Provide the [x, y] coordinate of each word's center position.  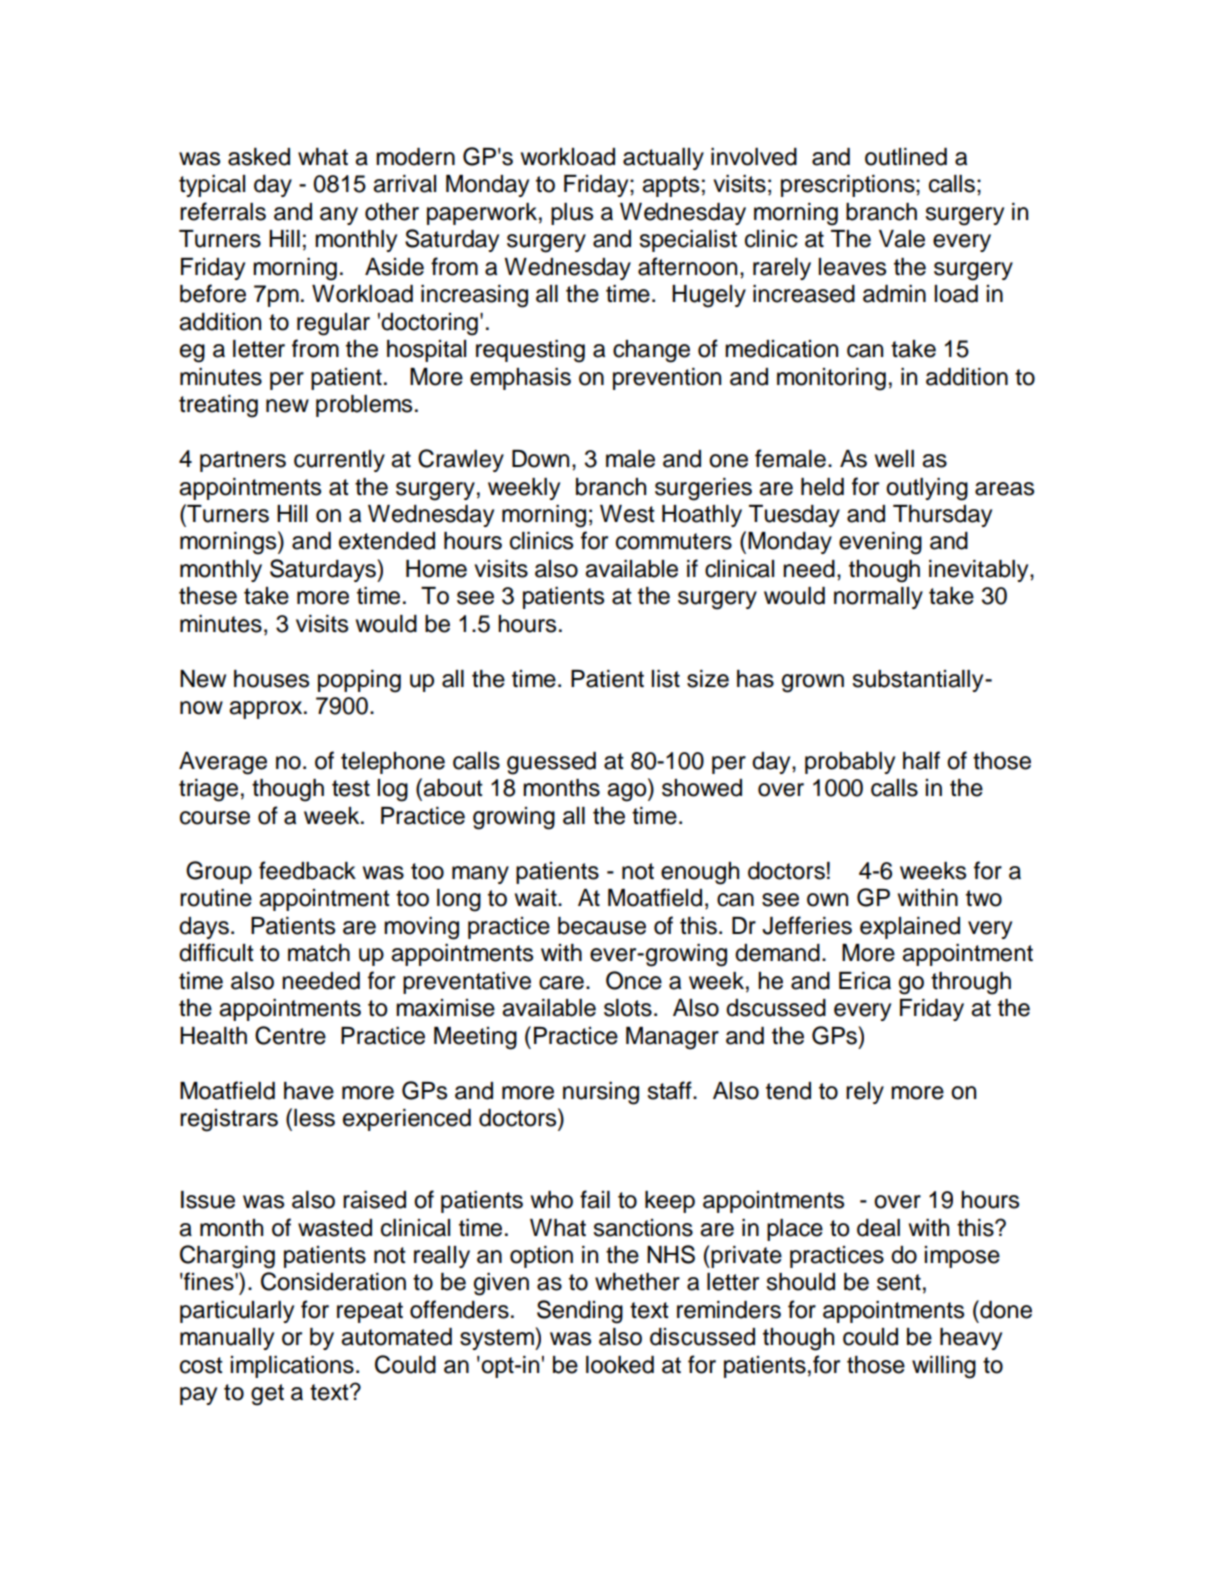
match [319, 953]
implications [292, 1367]
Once [634, 980]
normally [878, 598]
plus [572, 214]
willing [944, 1367]
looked [620, 1365]
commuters [674, 541]
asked [259, 157]
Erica [865, 981]
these [208, 596]
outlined [906, 157]
